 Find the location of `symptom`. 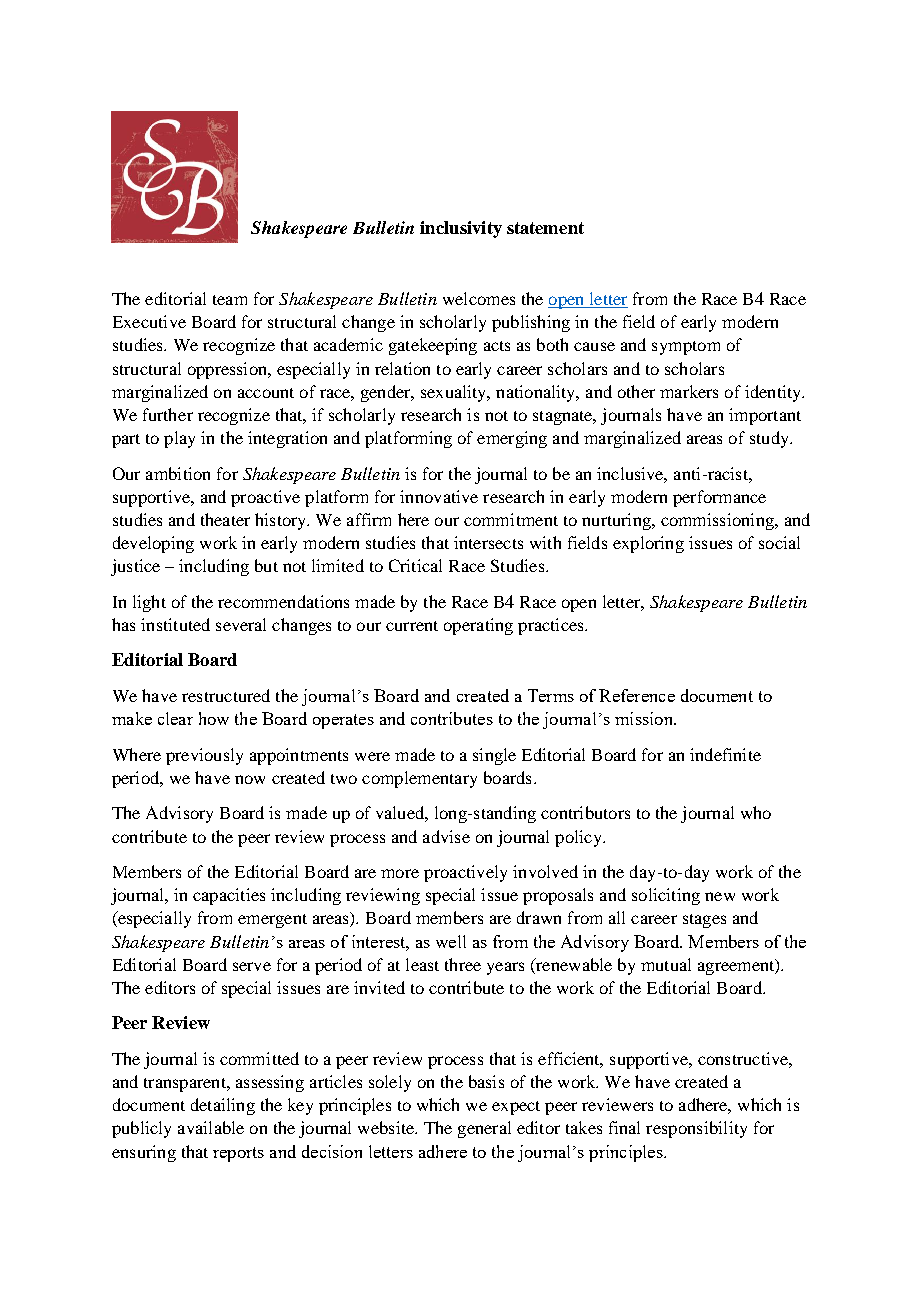

symptom is located at coordinates (686, 348).
